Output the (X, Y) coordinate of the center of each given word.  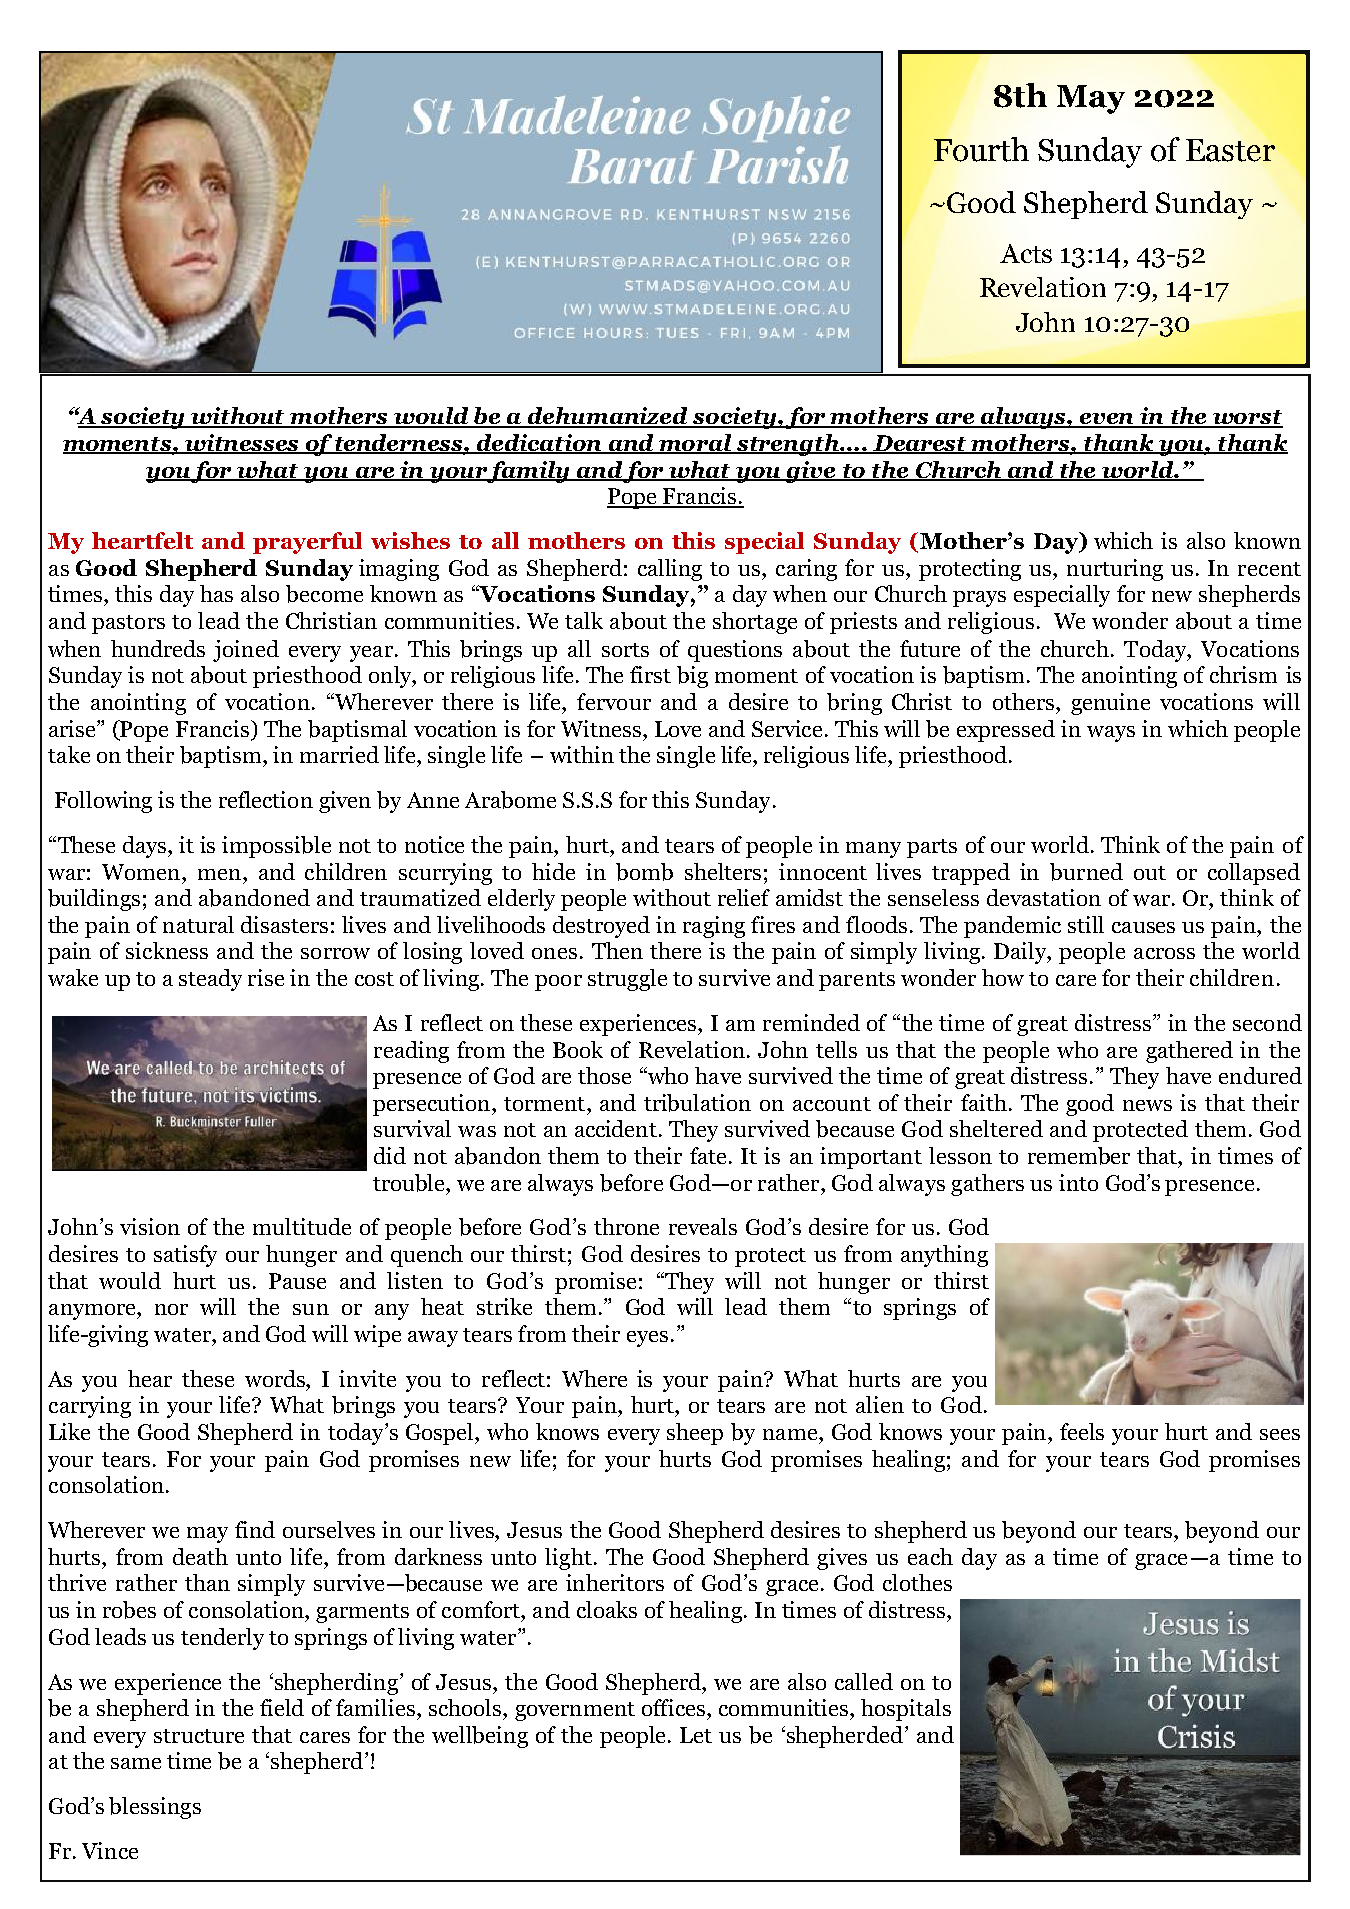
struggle (627, 980)
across (1164, 953)
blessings (155, 1808)
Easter (1230, 150)
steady (210, 980)
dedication (540, 444)
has (216, 593)
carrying (90, 1407)
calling (670, 570)
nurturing (1115, 570)
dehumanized (608, 417)
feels (1082, 1431)
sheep (695, 1434)
